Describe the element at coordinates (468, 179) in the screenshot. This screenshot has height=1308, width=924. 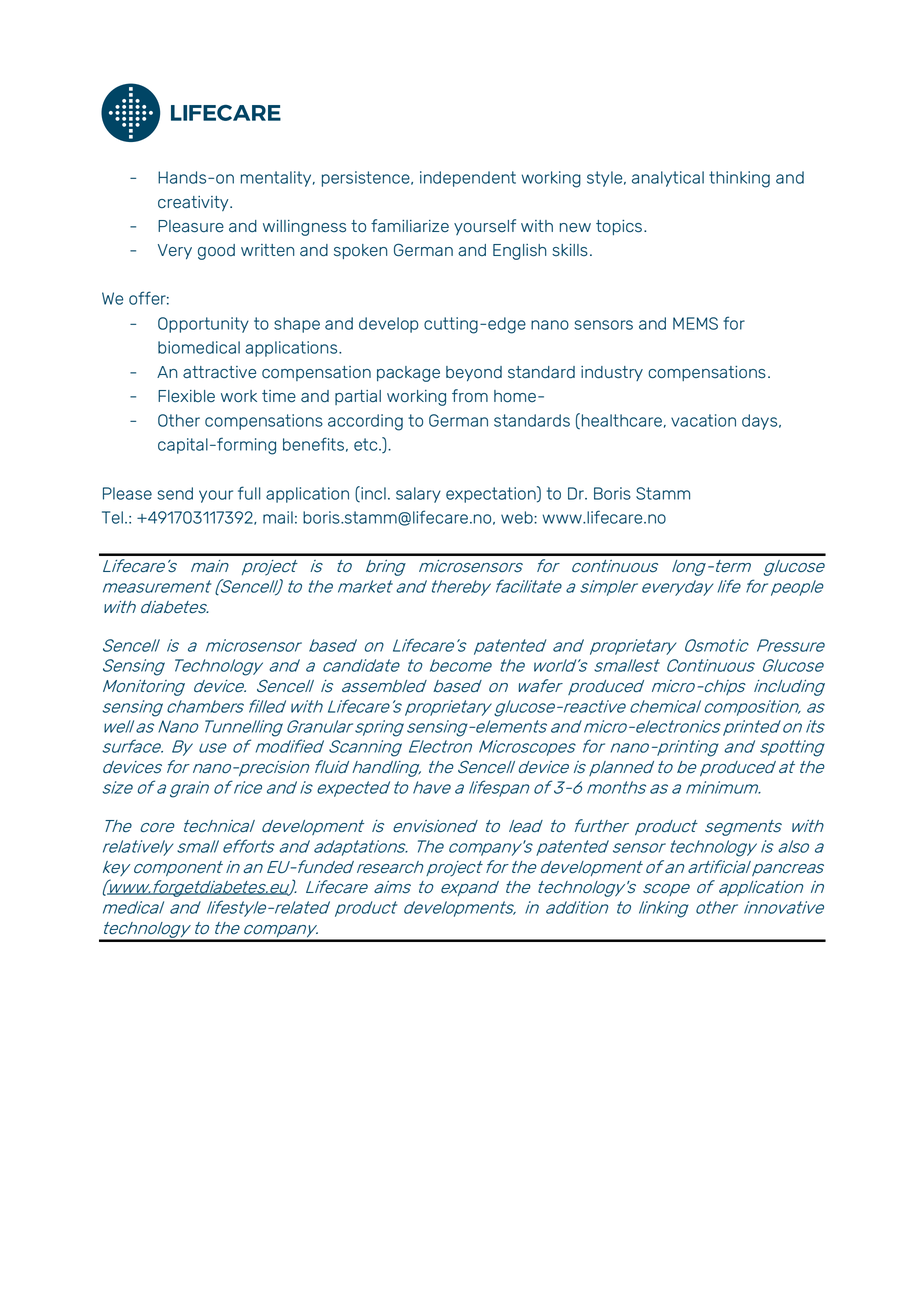
I see `independent` at that location.
